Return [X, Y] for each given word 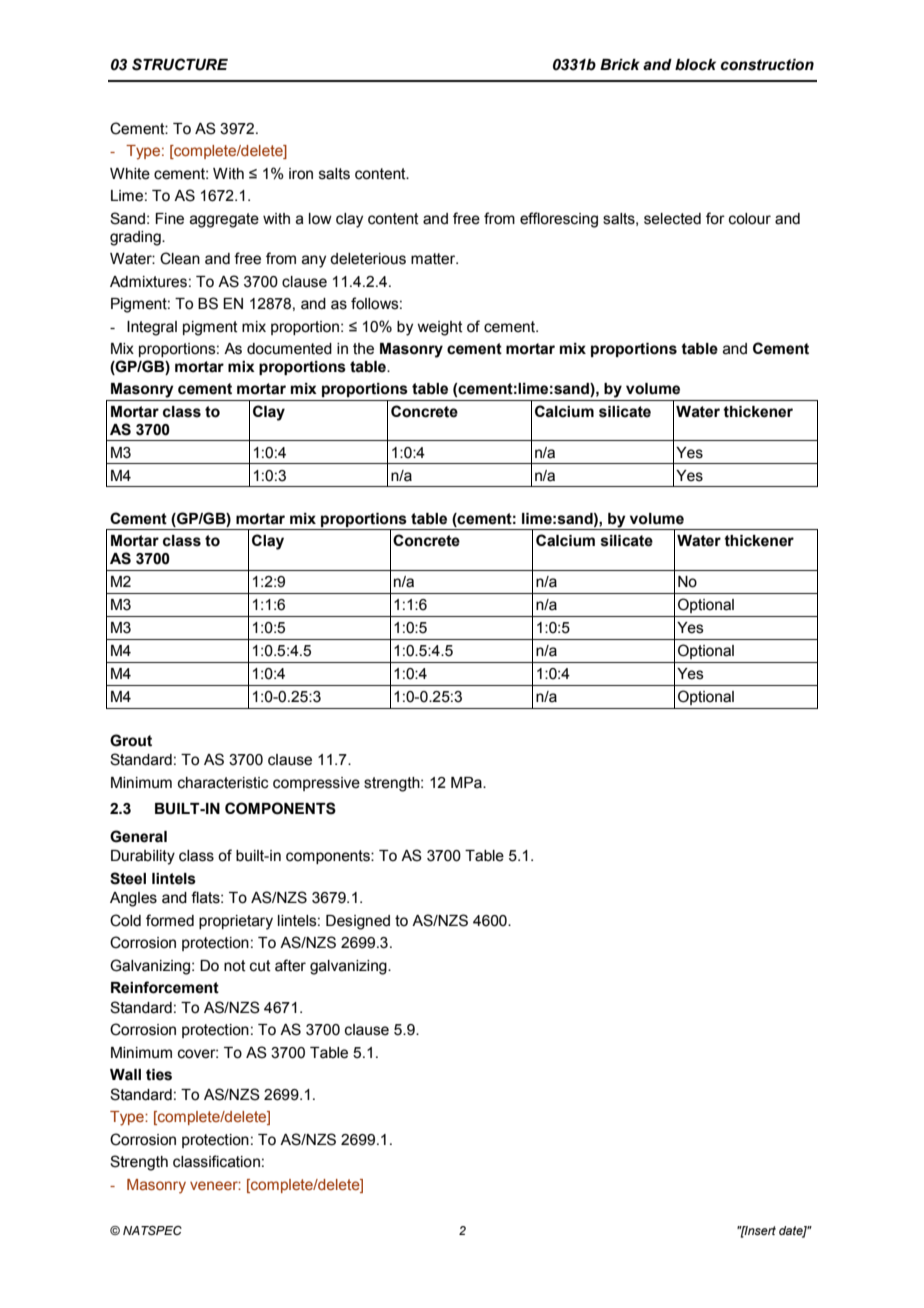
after [290, 965]
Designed [358, 922]
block [695, 65]
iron [301, 174]
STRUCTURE [180, 64]
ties [159, 1075]
